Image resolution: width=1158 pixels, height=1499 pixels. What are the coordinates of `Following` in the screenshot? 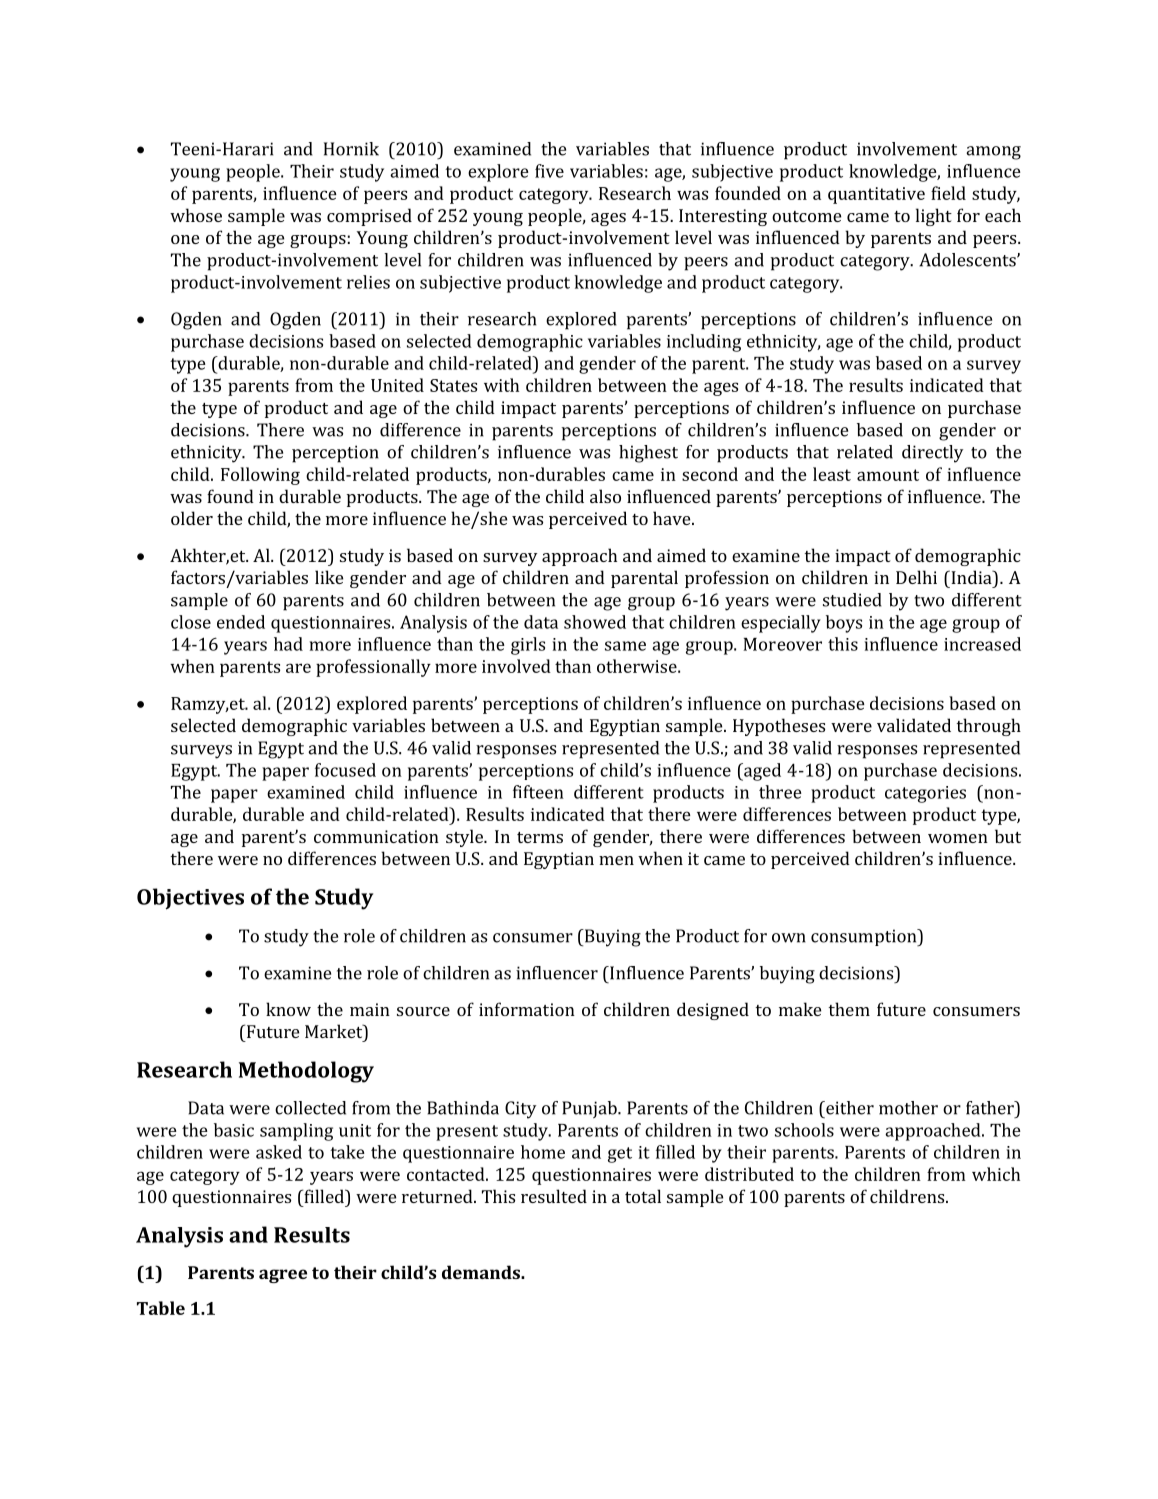 It's located at (260, 476).
